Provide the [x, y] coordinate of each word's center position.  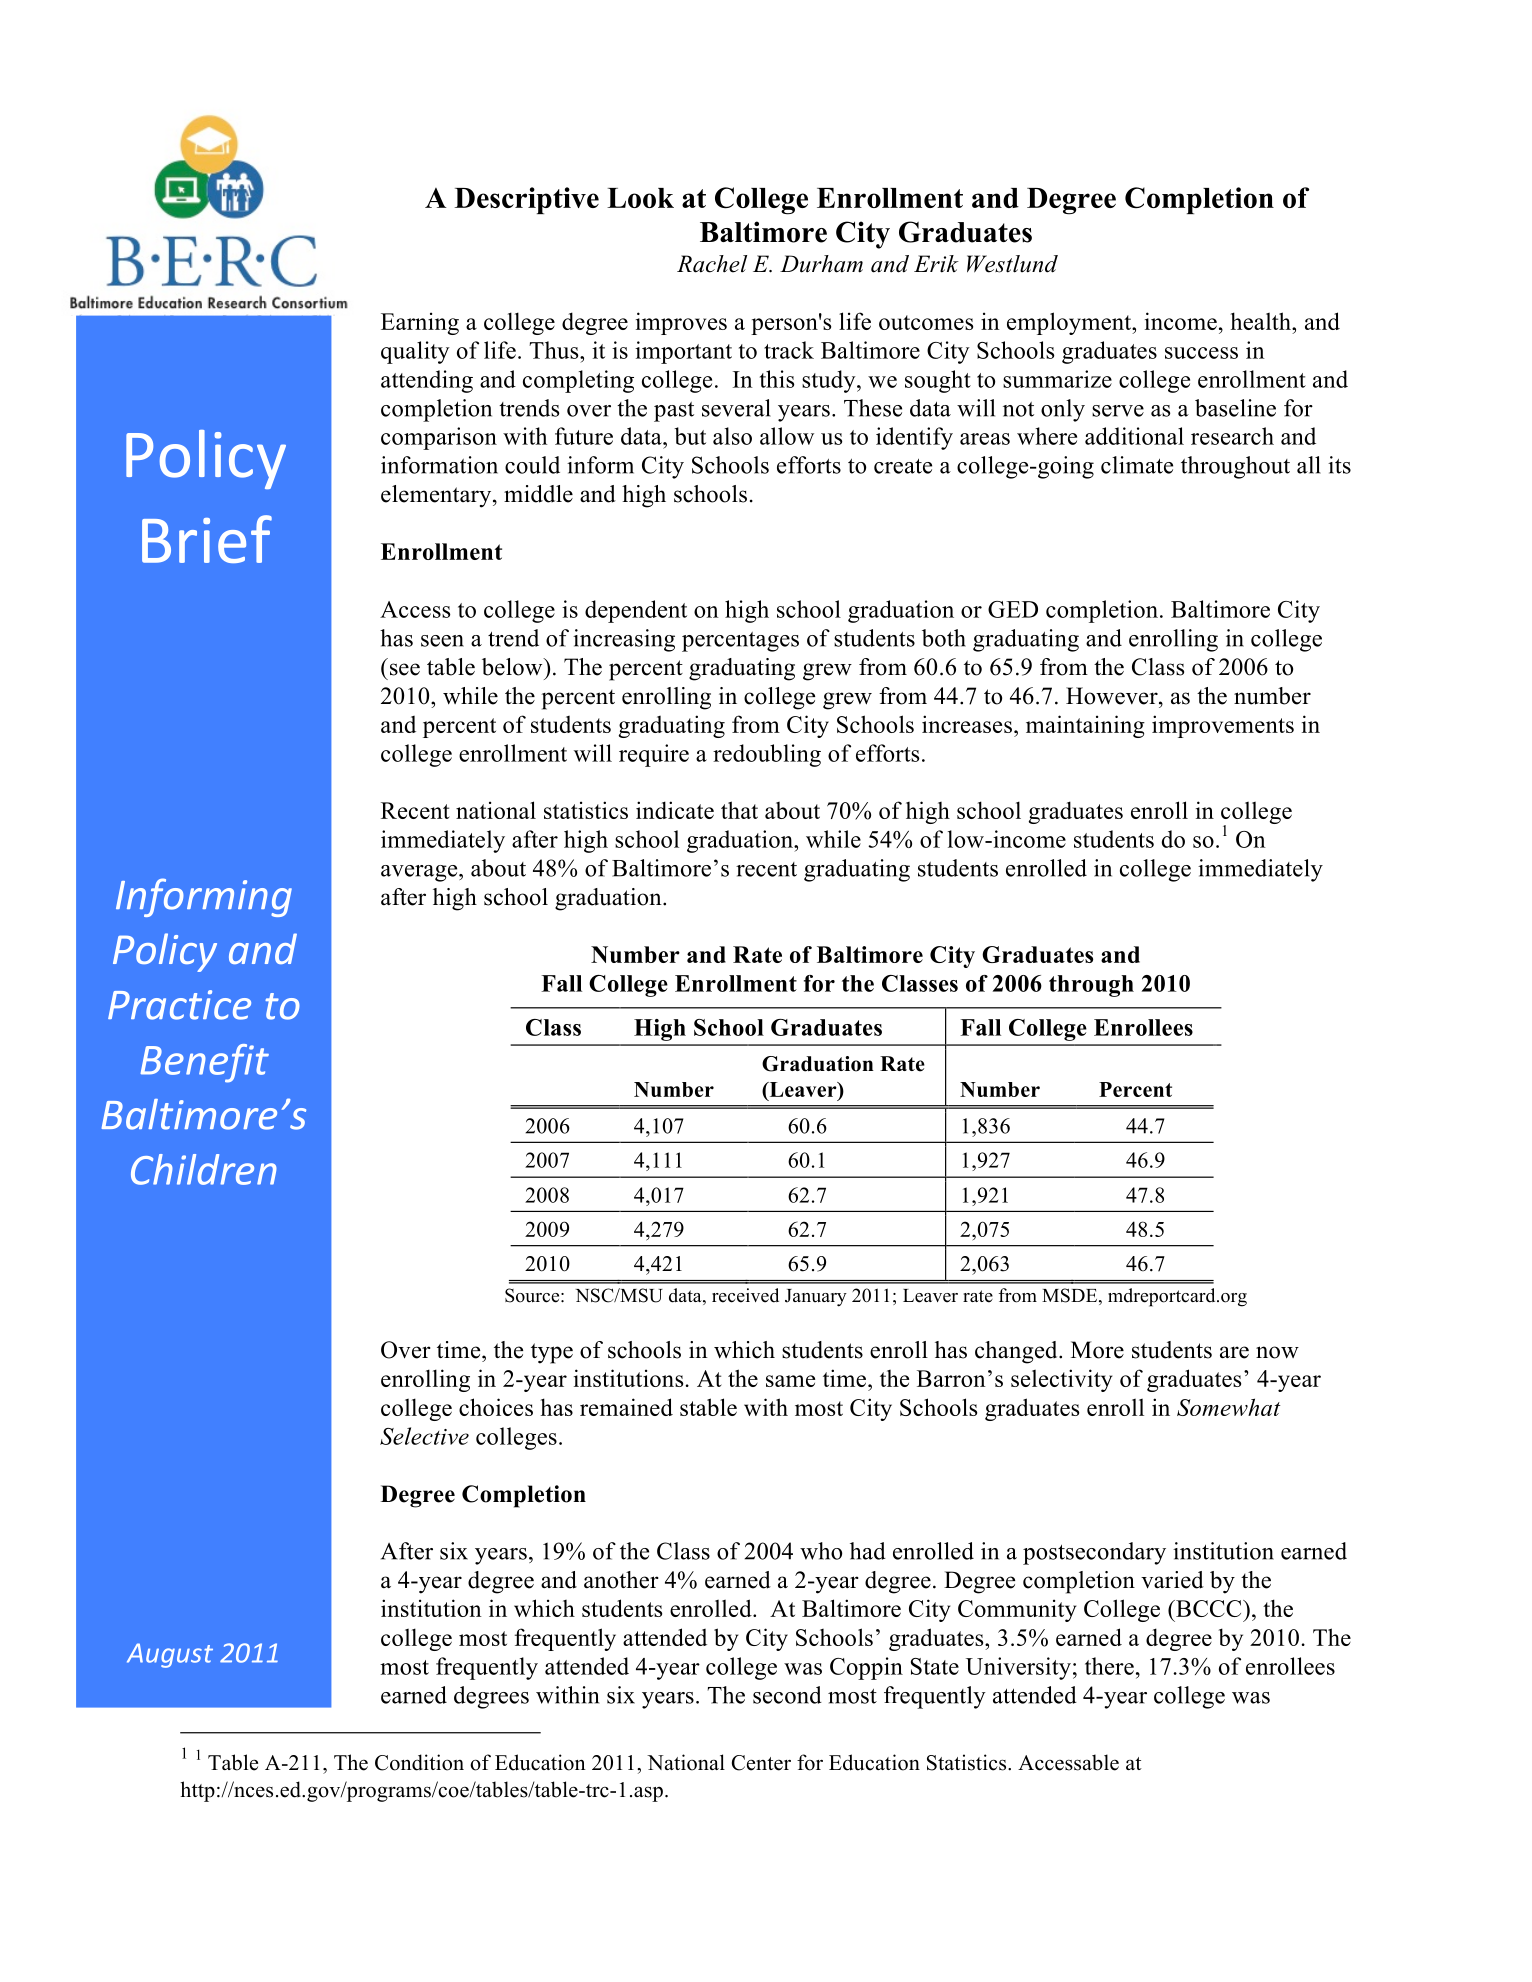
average [420, 873]
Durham [821, 264]
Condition [419, 1762]
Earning [420, 323]
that [739, 810]
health [1262, 321]
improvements [1223, 726]
